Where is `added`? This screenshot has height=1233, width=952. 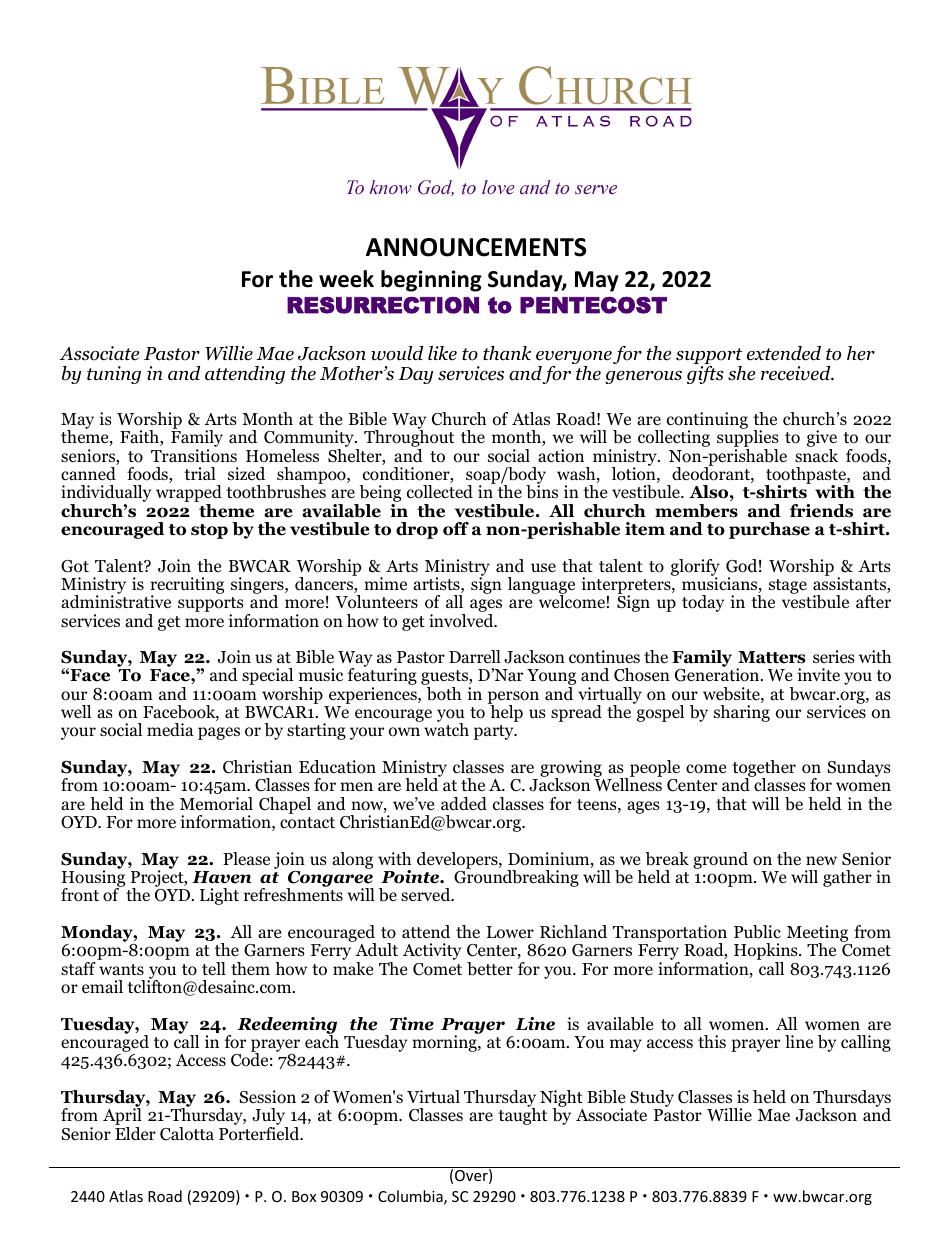
added is located at coordinates (464, 804).
